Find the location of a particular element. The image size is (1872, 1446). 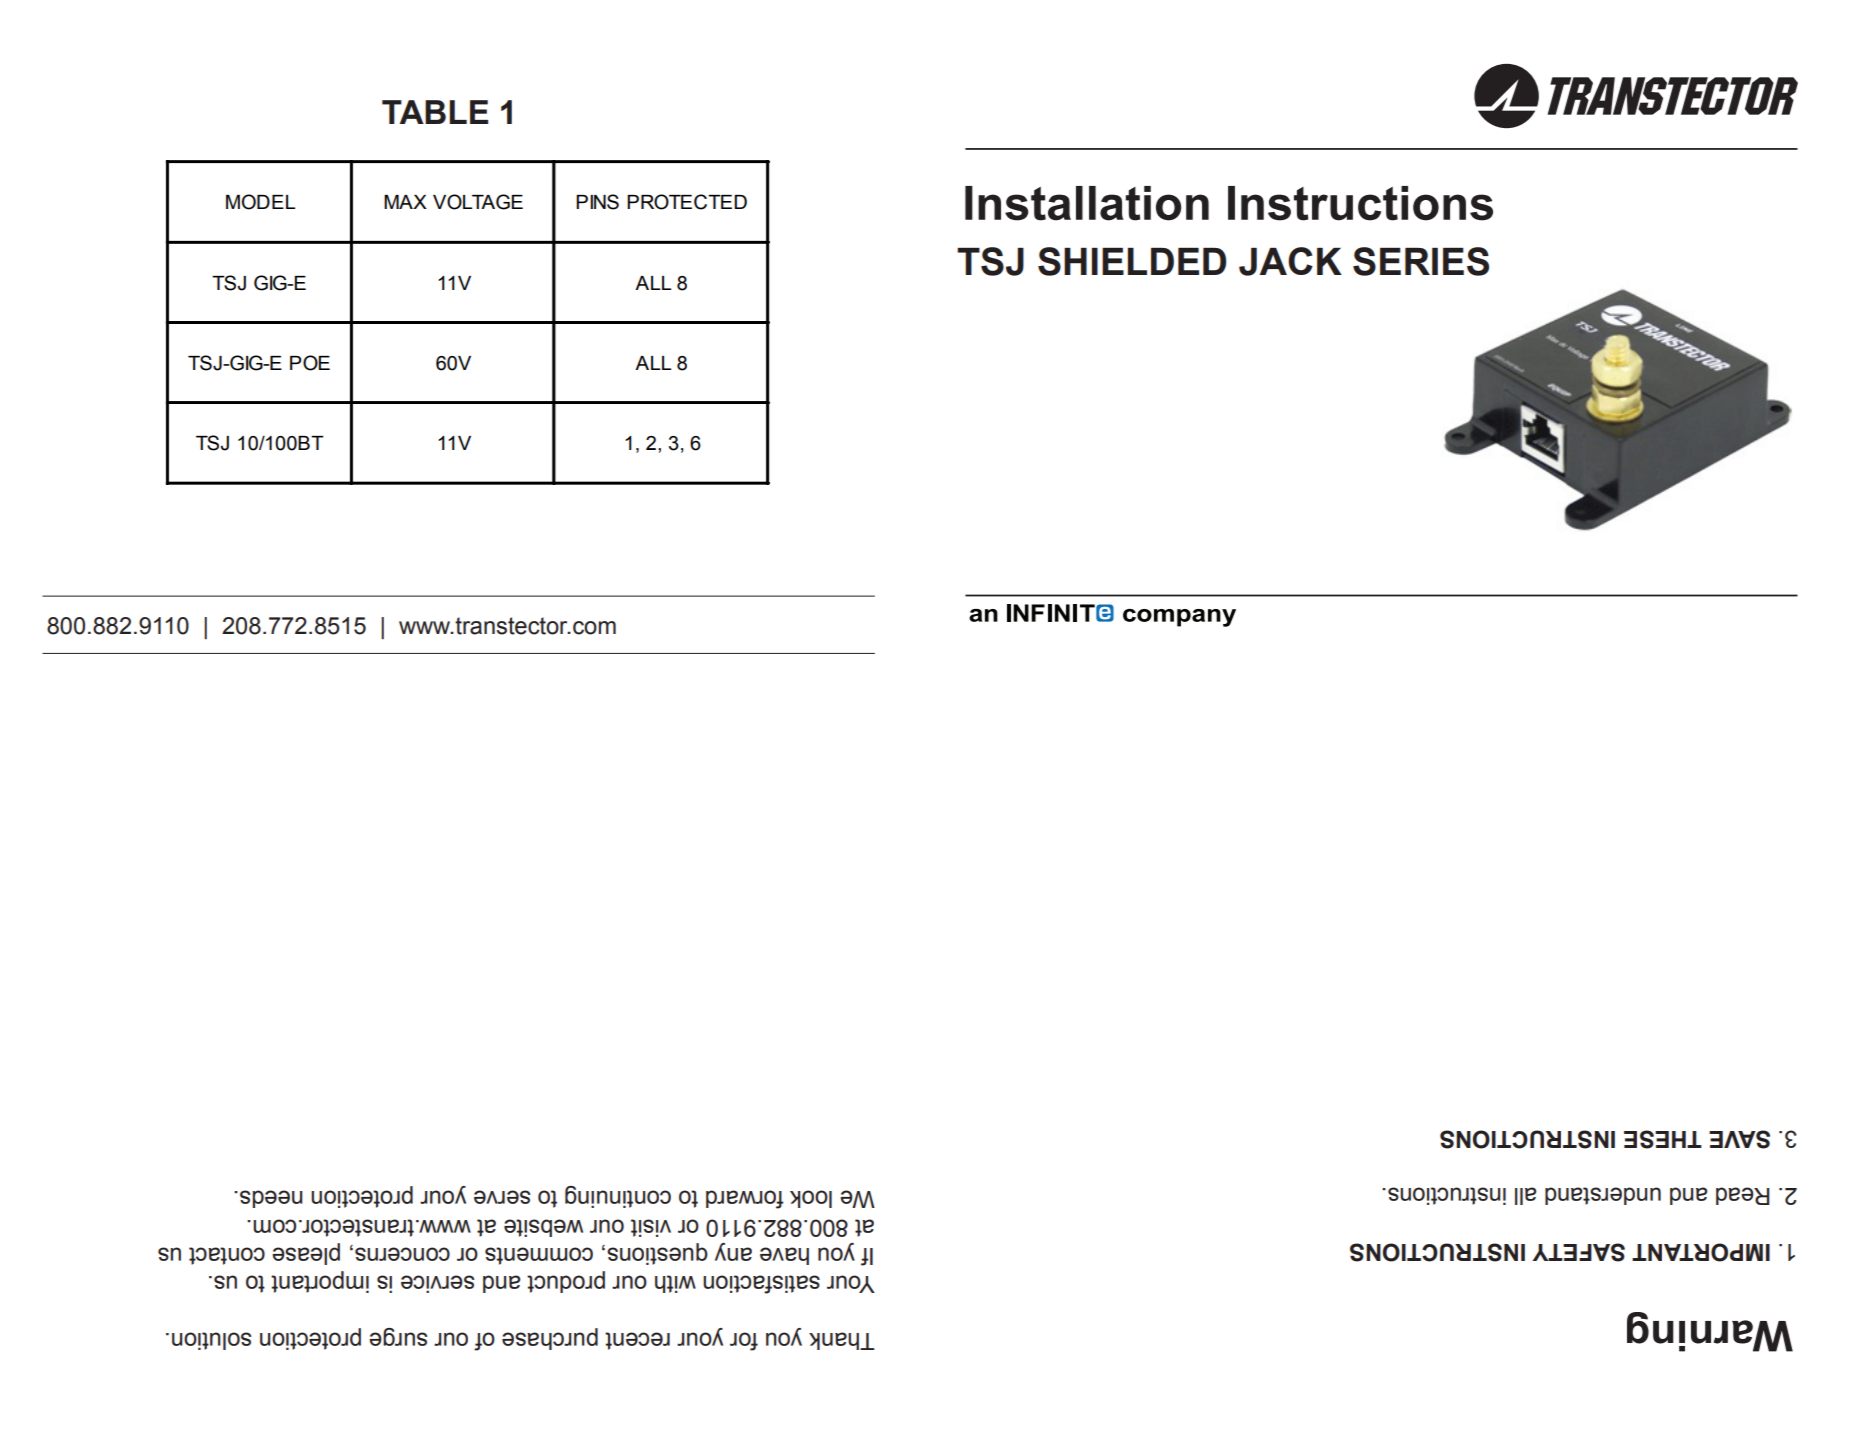

TABLE is located at coordinates (435, 112).
